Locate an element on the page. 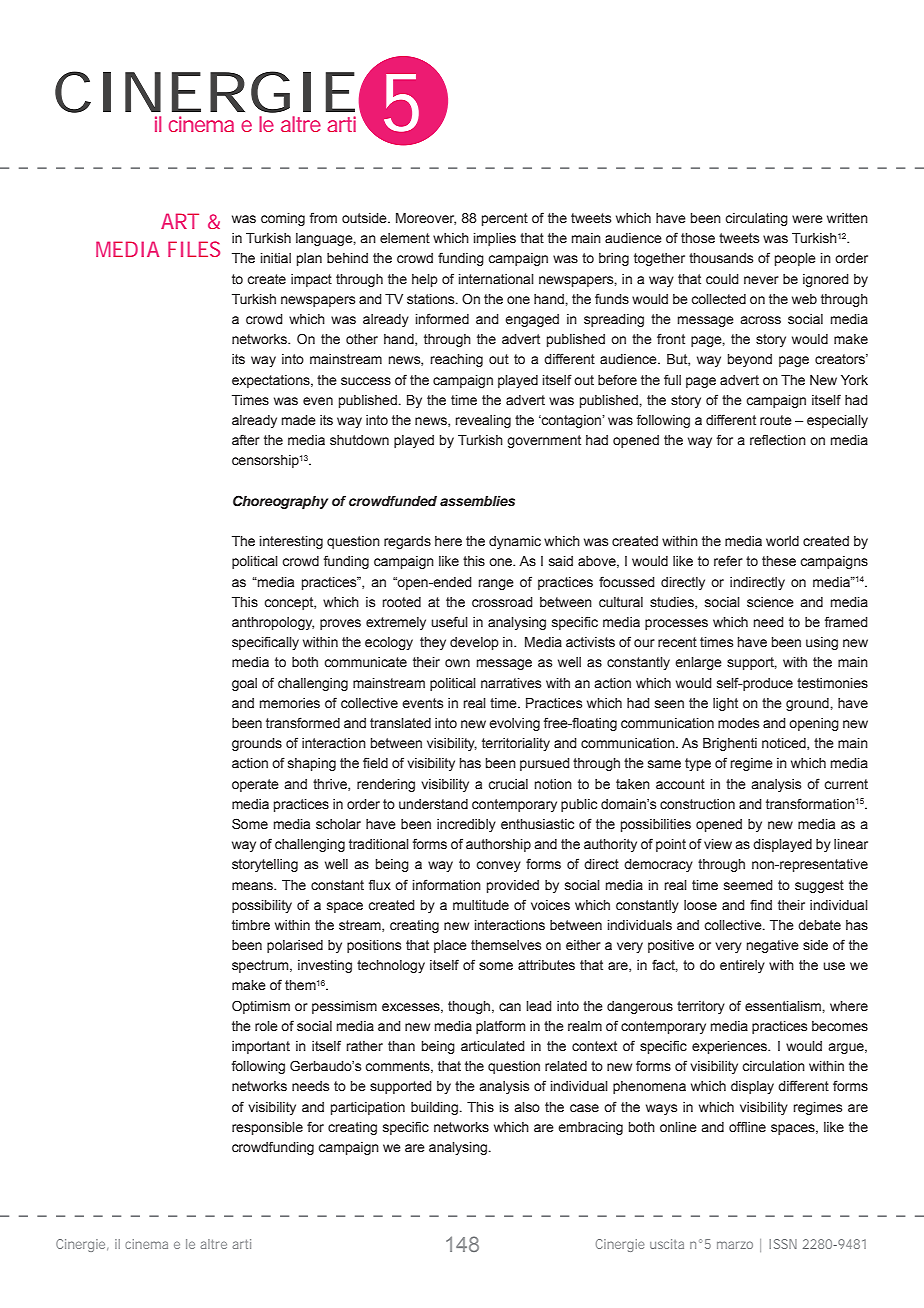  provided is located at coordinates (513, 886).
